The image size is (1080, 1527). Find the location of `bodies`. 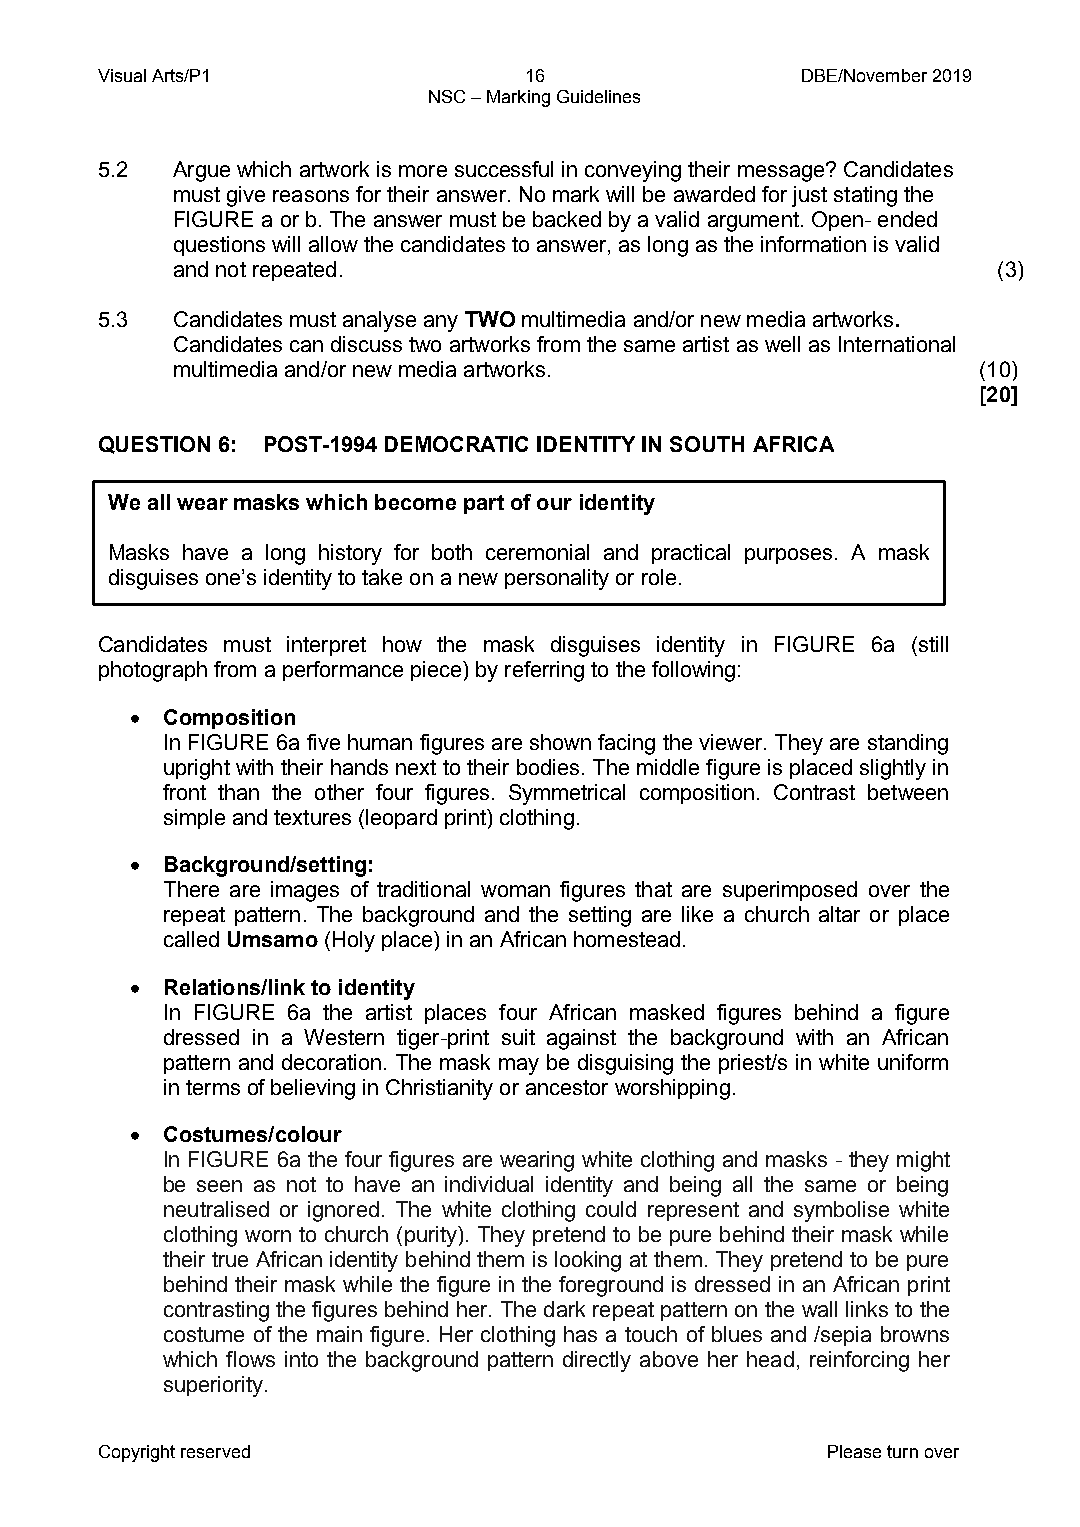

bodies is located at coordinates (548, 767).
